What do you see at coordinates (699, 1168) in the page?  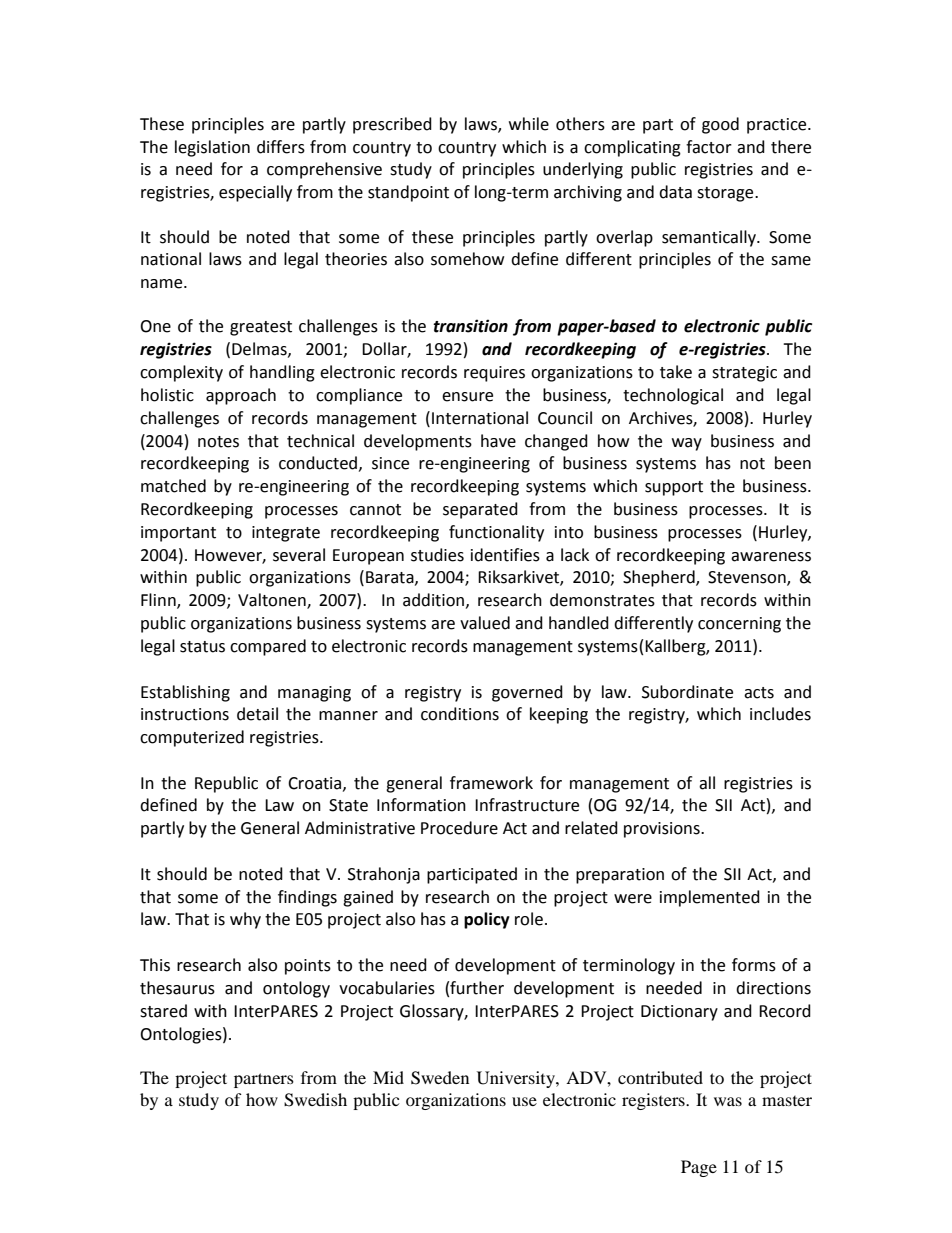 I see `Page` at bounding box center [699, 1168].
